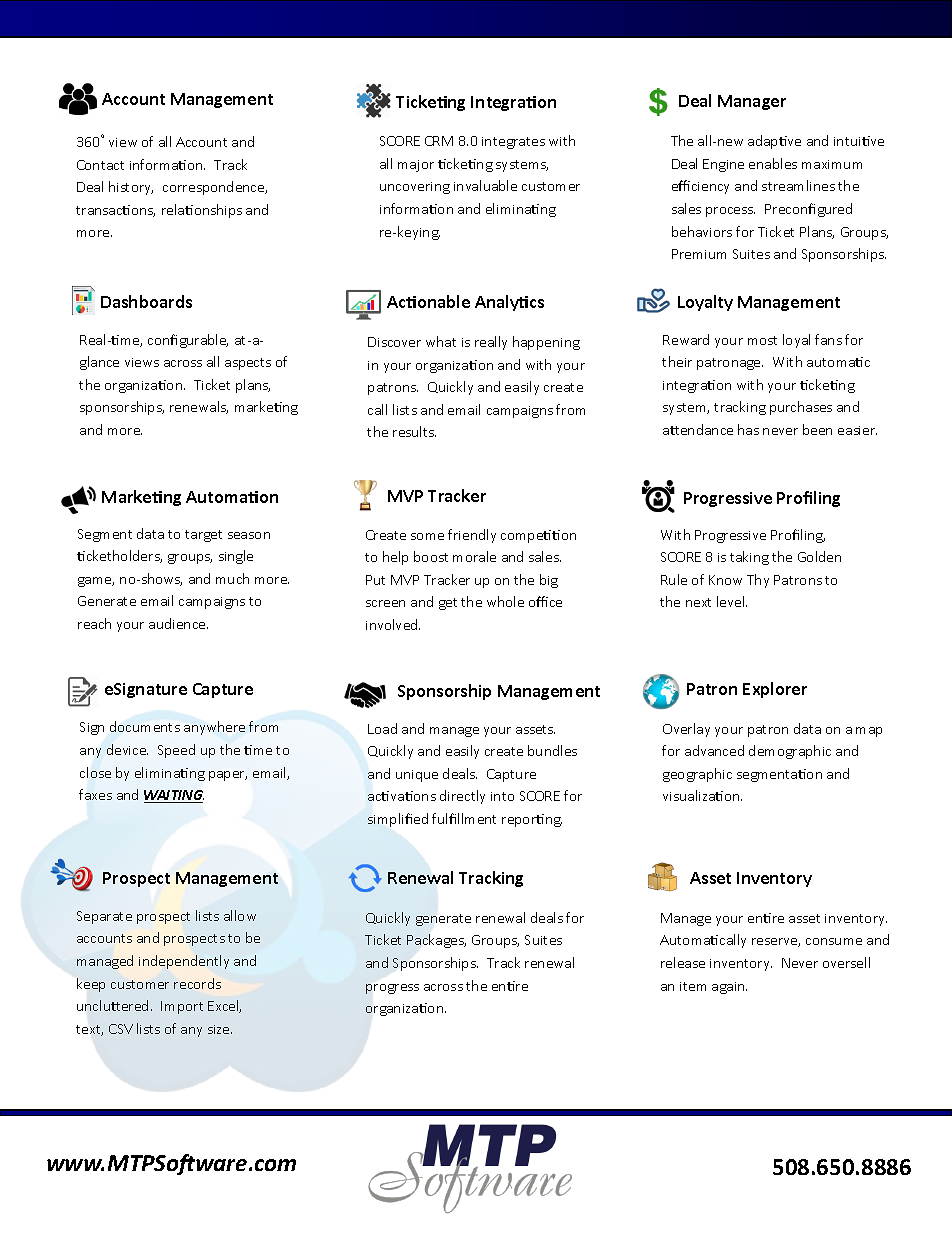 This document has height=1233, width=952. I want to click on Import, so click(182, 1007).
